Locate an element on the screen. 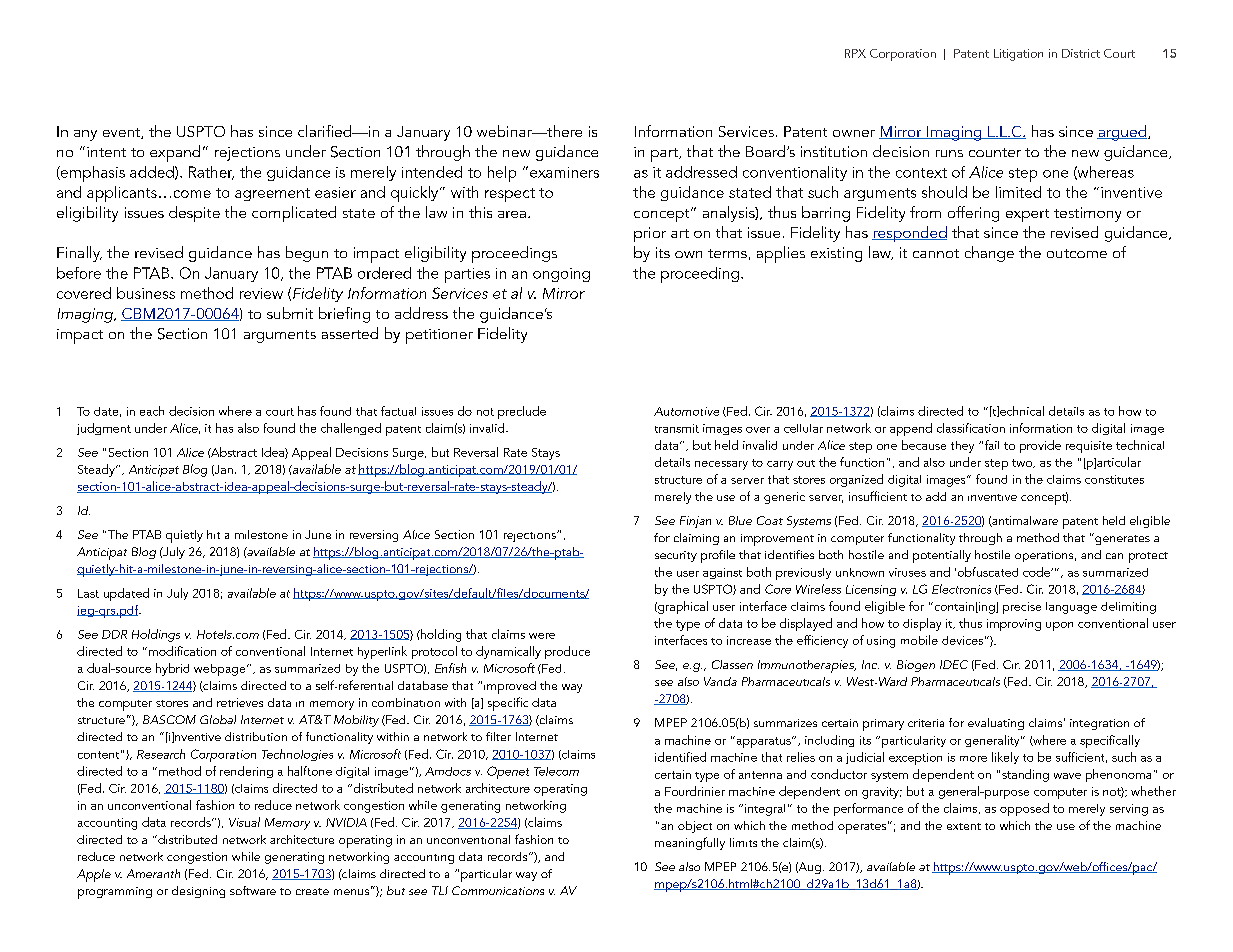 This screenshot has height=952, width=1233. provide is located at coordinates (1040, 446).
